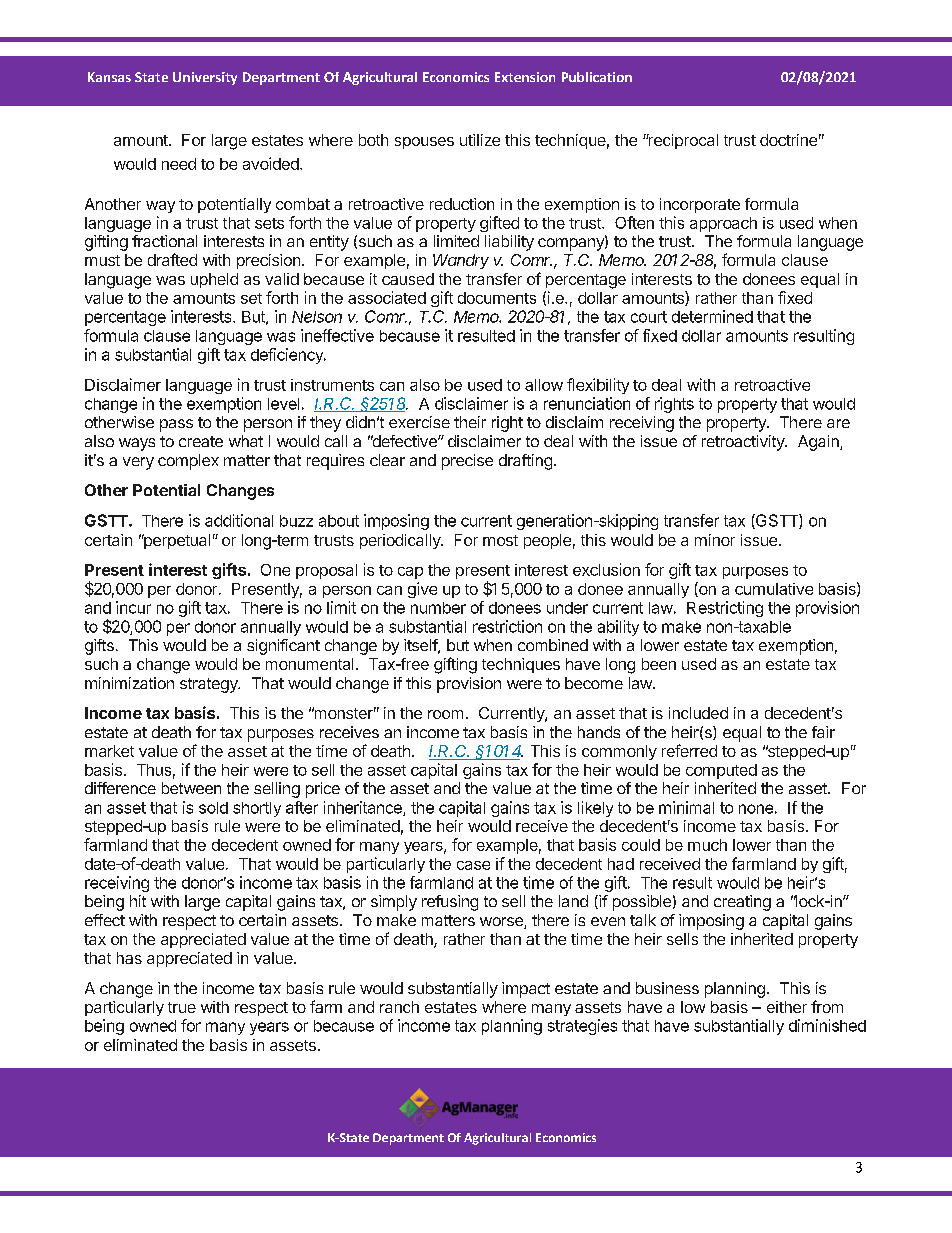 The image size is (952, 1233). I want to click on minor, so click(715, 540).
